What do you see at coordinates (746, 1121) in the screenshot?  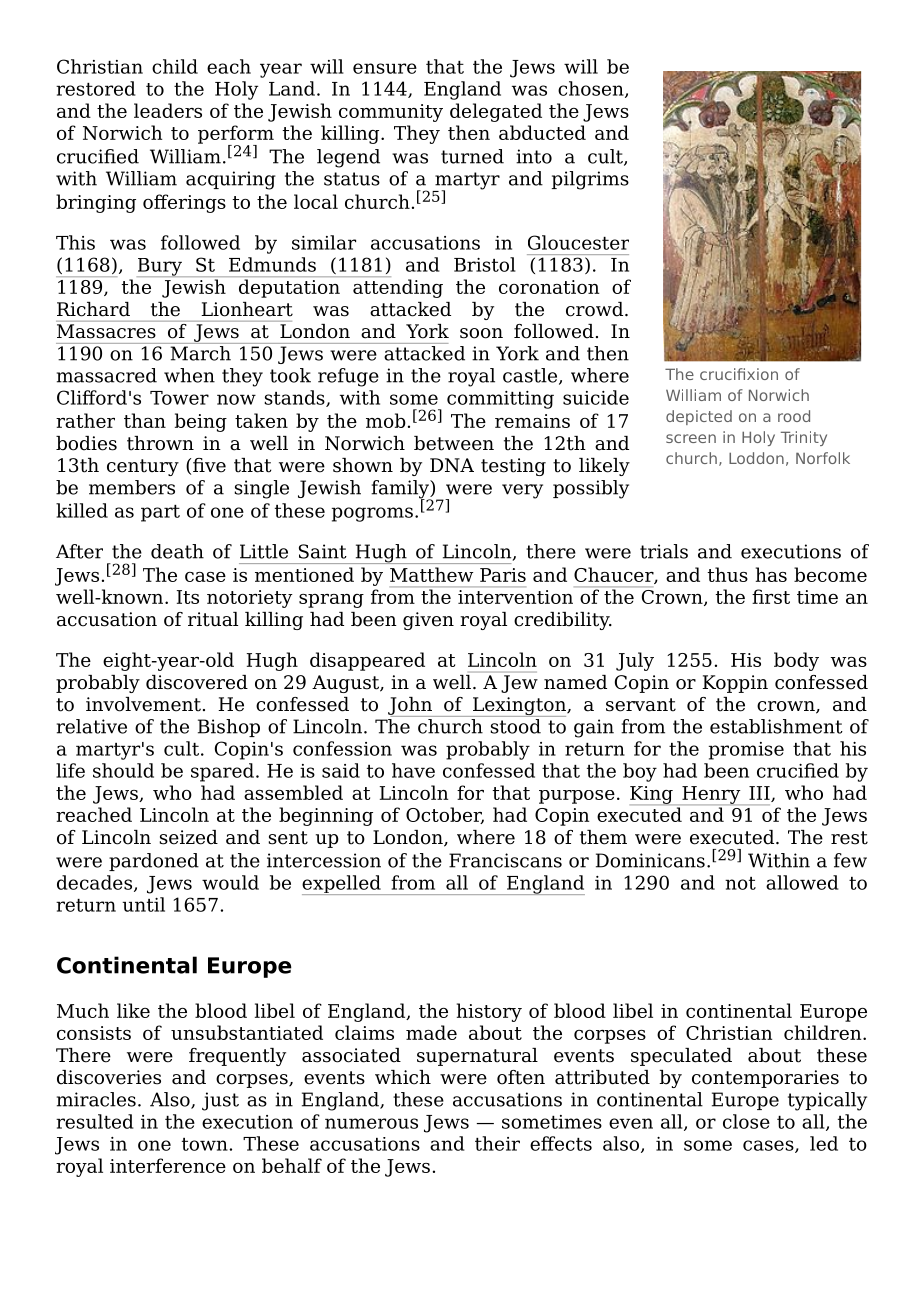 I see `close` at bounding box center [746, 1121].
